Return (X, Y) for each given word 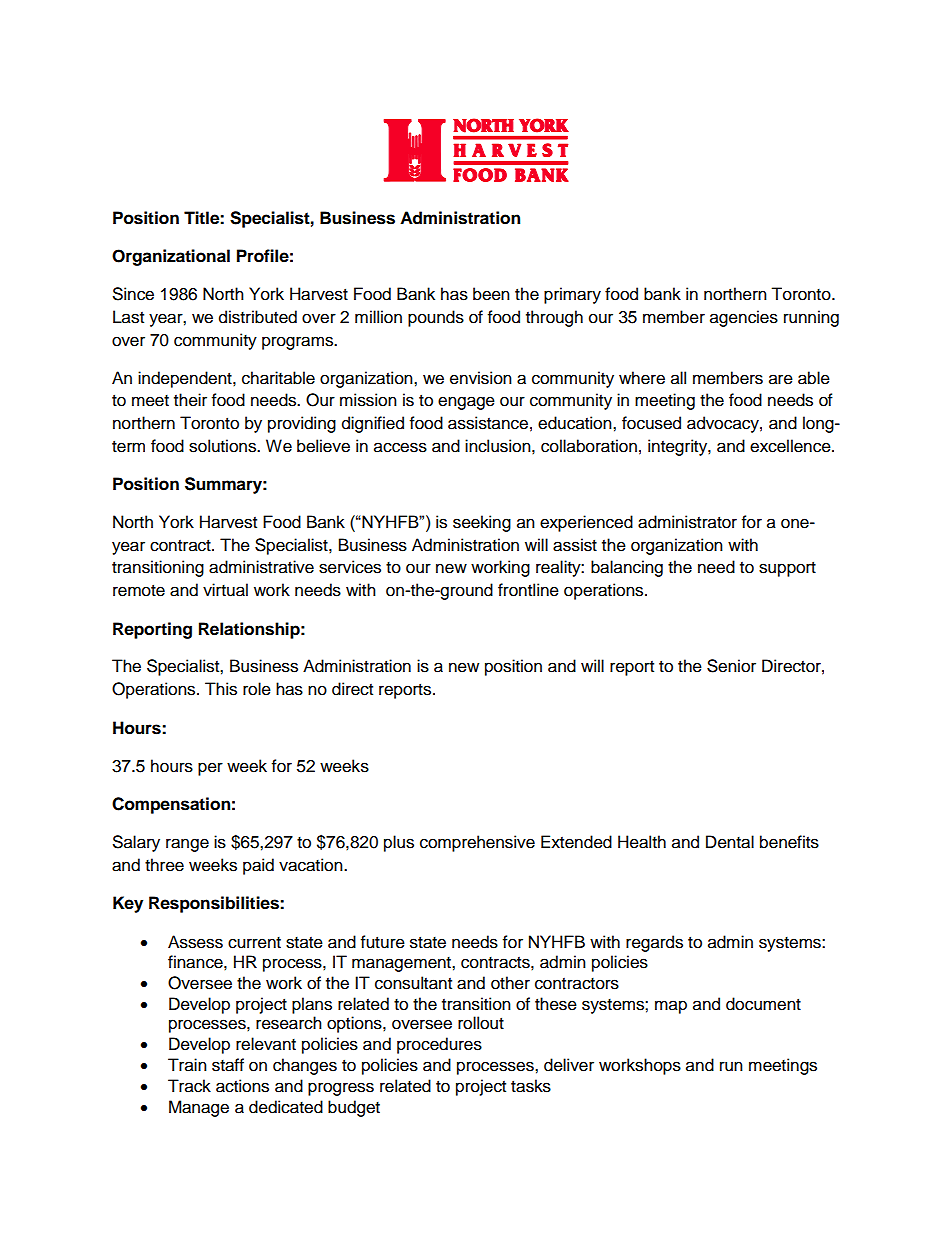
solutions (224, 446)
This (221, 689)
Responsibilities (215, 904)
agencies (744, 318)
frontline (528, 590)
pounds (436, 318)
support (787, 569)
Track (189, 1086)
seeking (482, 523)
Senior (731, 666)
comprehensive (477, 843)
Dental (730, 842)
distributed (258, 317)
